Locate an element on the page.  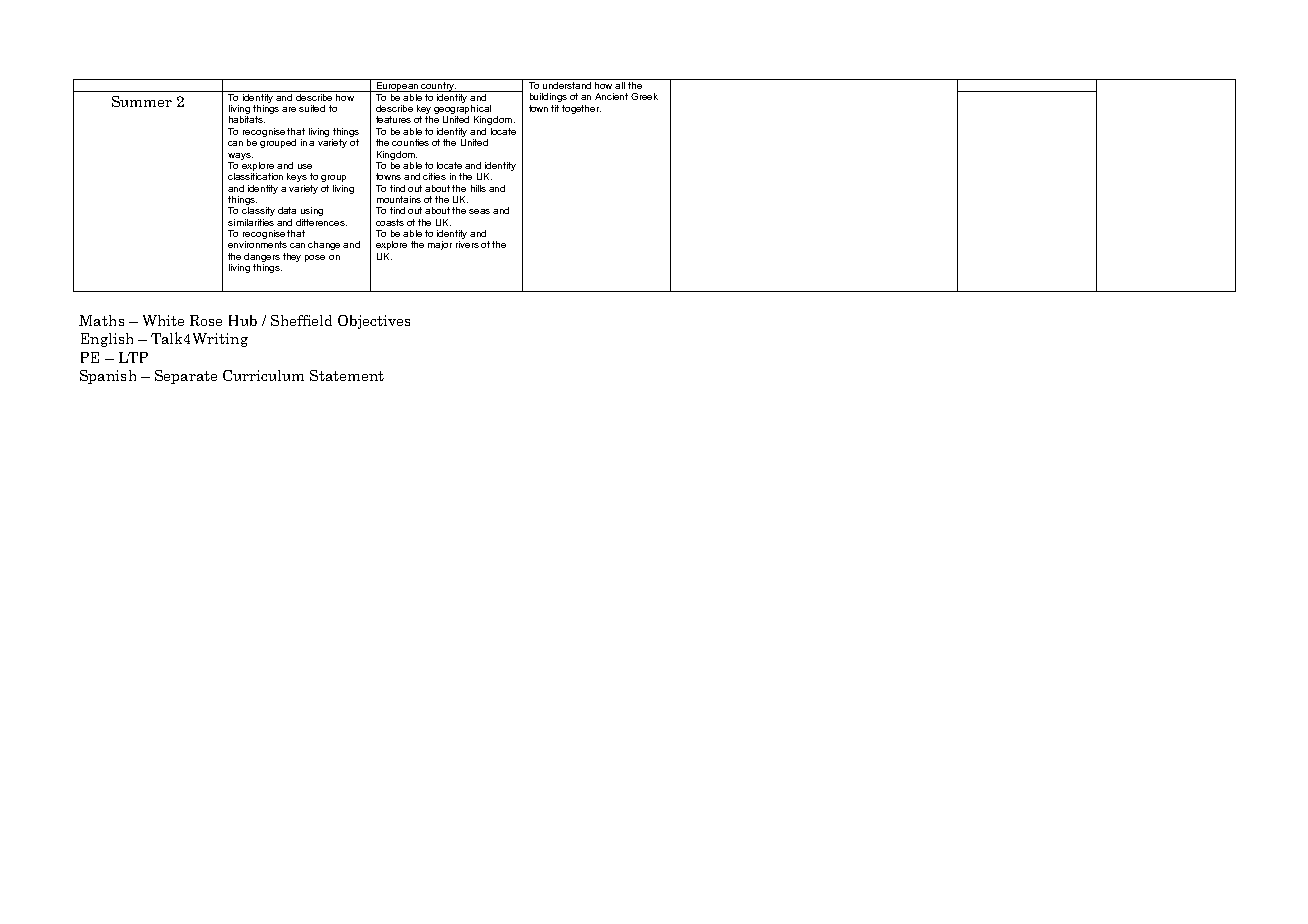
similarities is located at coordinates (251, 222).
